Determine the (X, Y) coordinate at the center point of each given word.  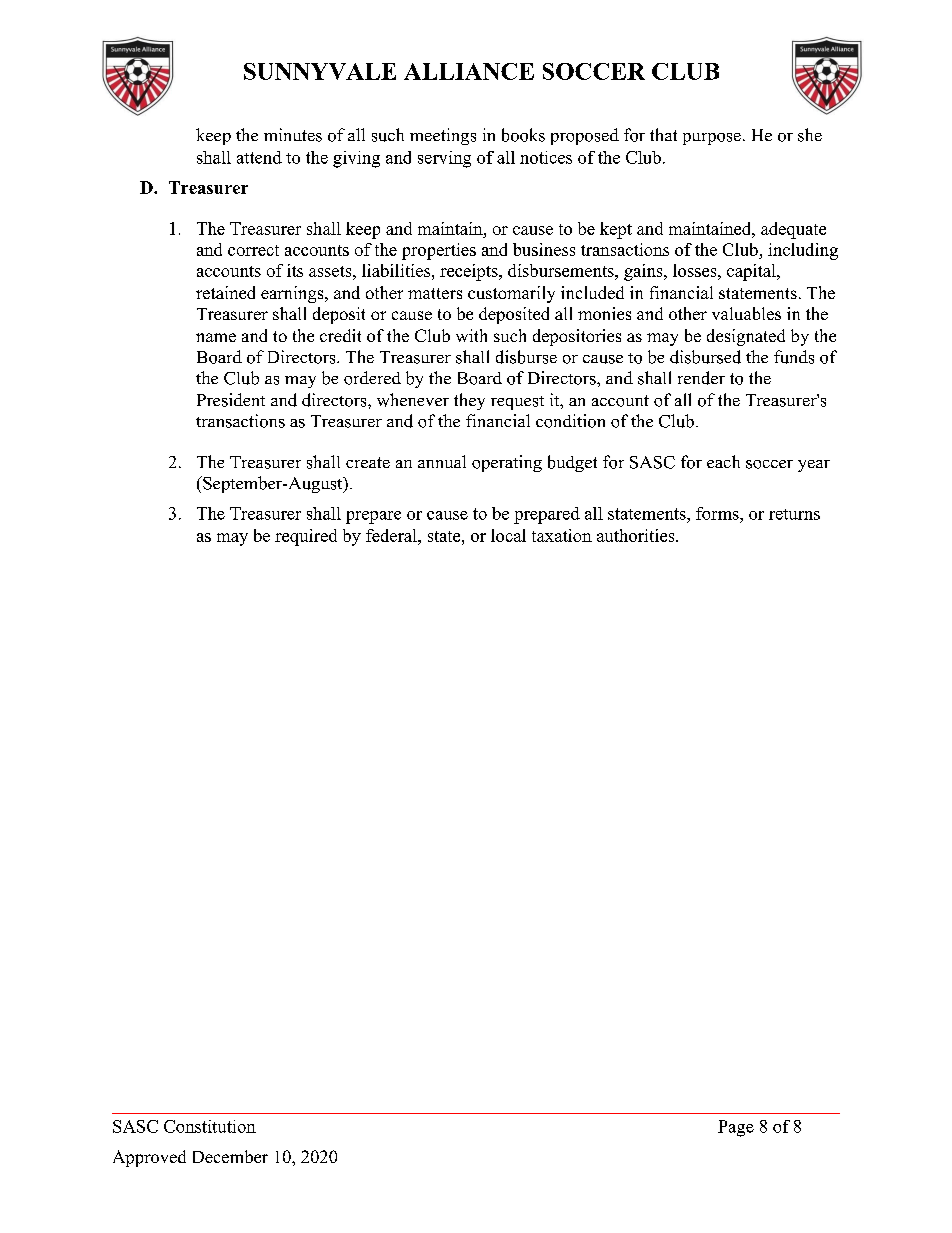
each (723, 461)
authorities (635, 535)
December (230, 1156)
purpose (712, 139)
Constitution (210, 1126)
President (231, 400)
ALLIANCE (469, 71)
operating (507, 463)
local (508, 535)
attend (259, 157)
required (306, 537)
